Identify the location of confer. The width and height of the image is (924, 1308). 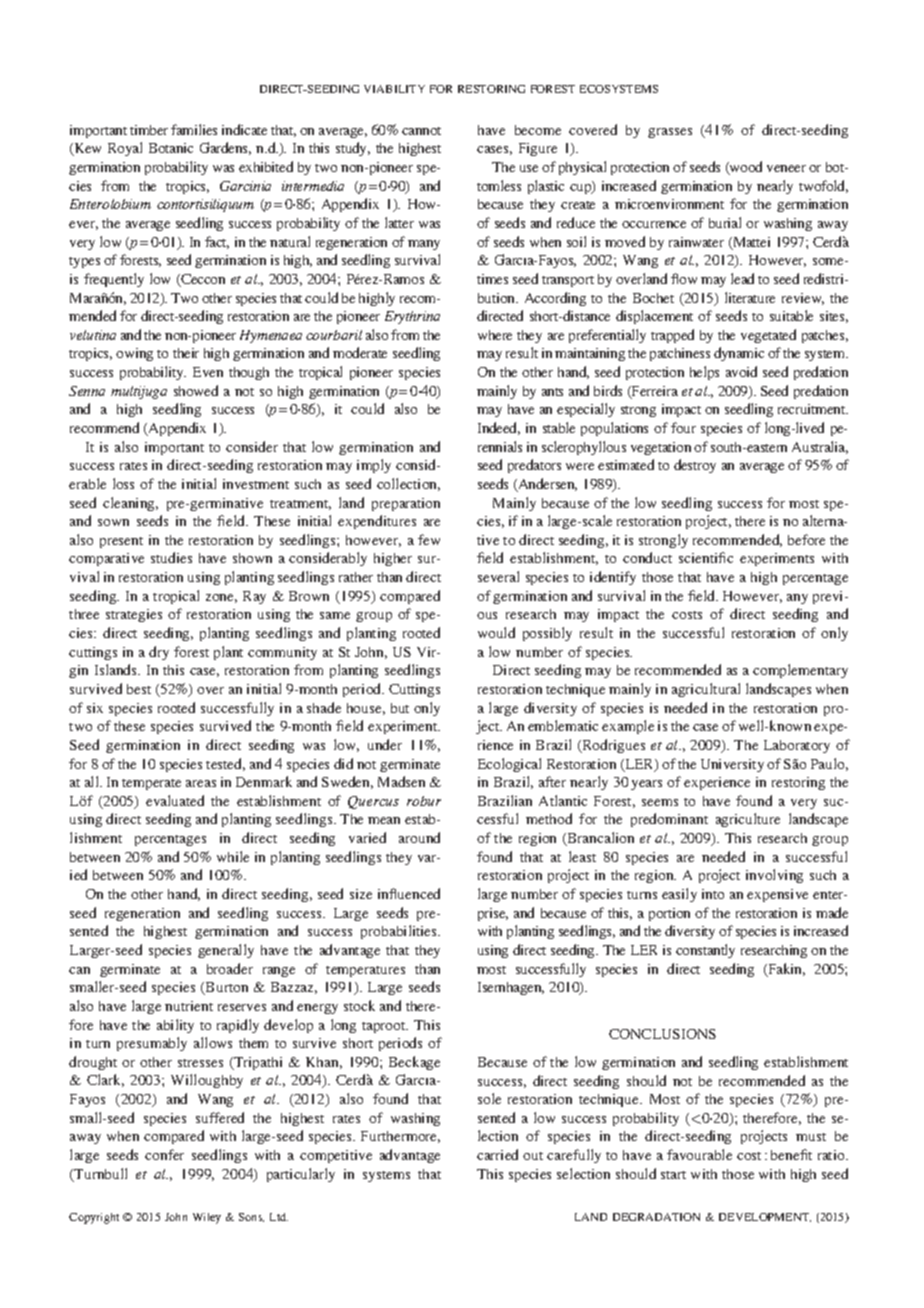
(164, 1154).
